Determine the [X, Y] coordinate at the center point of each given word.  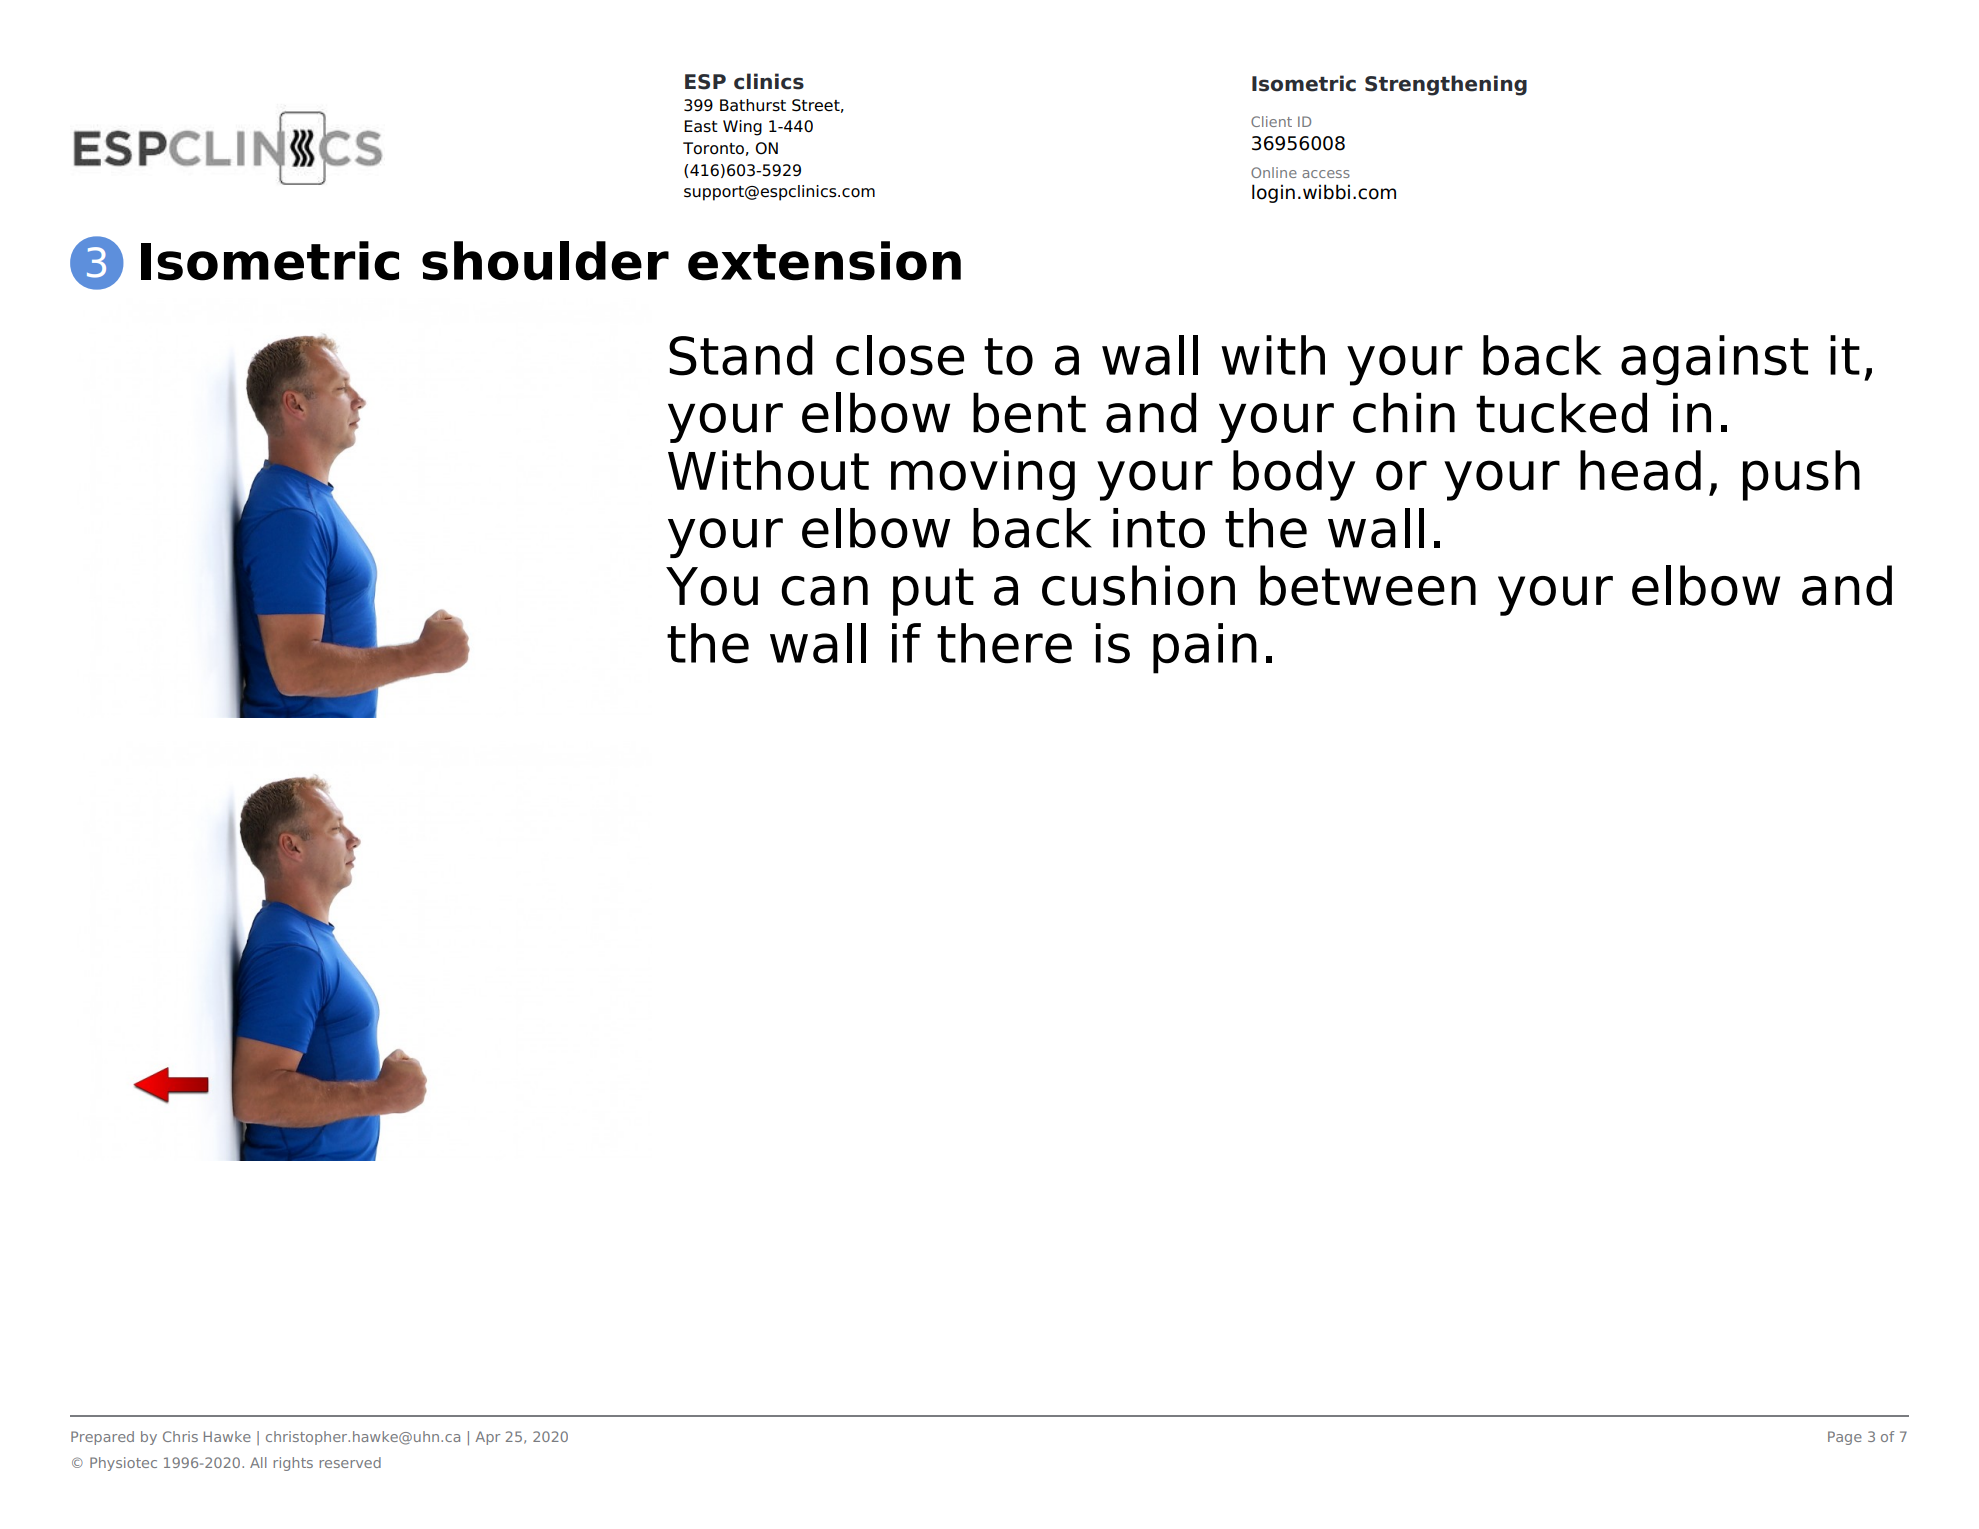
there [1004, 643]
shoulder [545, 261]
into [1159, 528]
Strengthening [1446, 85]
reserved [350, 1462]
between [1368, 585]
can [825, 591]
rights [293, 1464]
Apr [487, 1438]
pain [1205, 648]
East [701, 126]
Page [1845, 1438]
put [933, 592]
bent [1029, 412]
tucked [1561, 412]
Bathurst [753, 105]
